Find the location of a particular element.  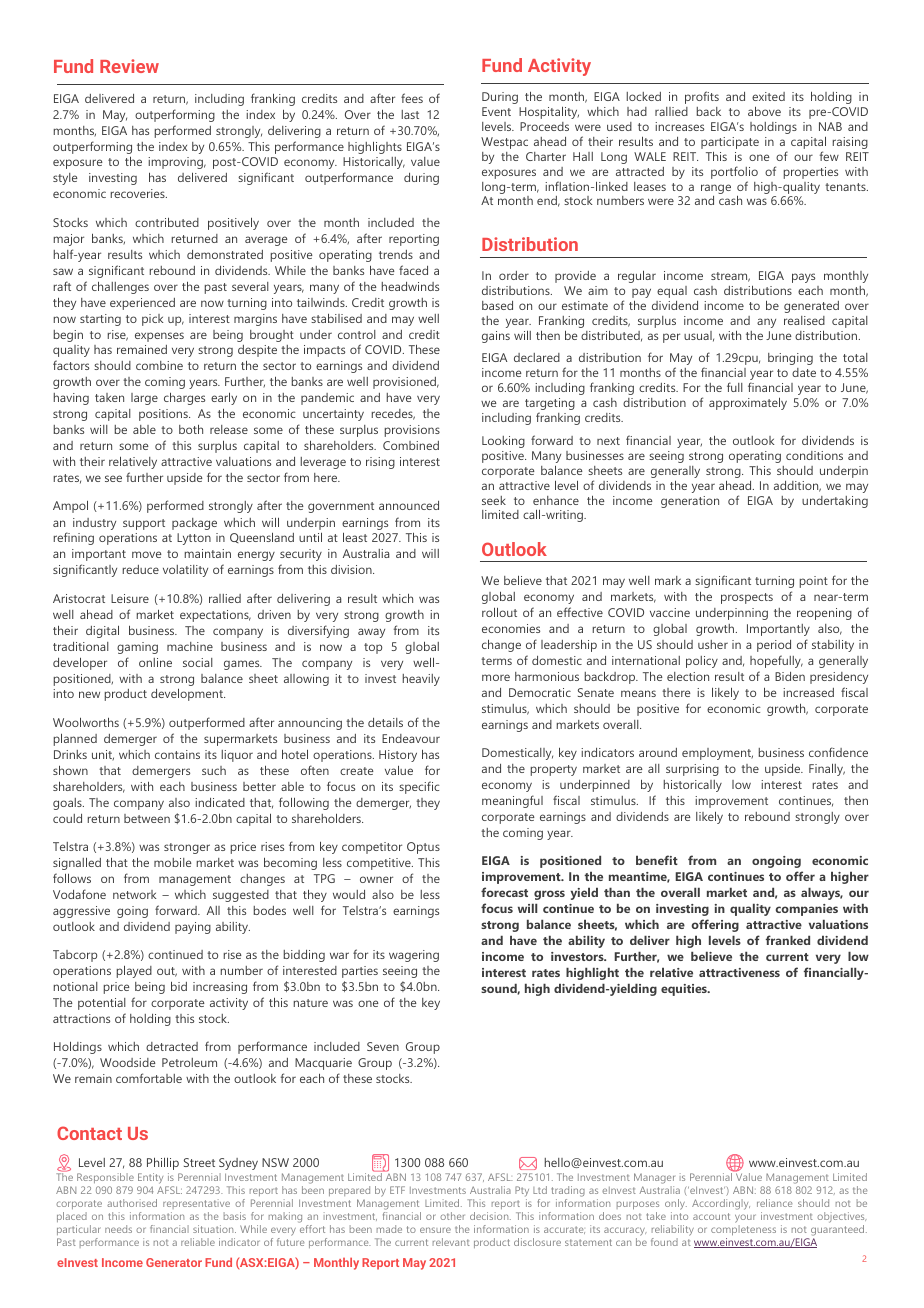

completeness is located at coordinates (743, 1232).
